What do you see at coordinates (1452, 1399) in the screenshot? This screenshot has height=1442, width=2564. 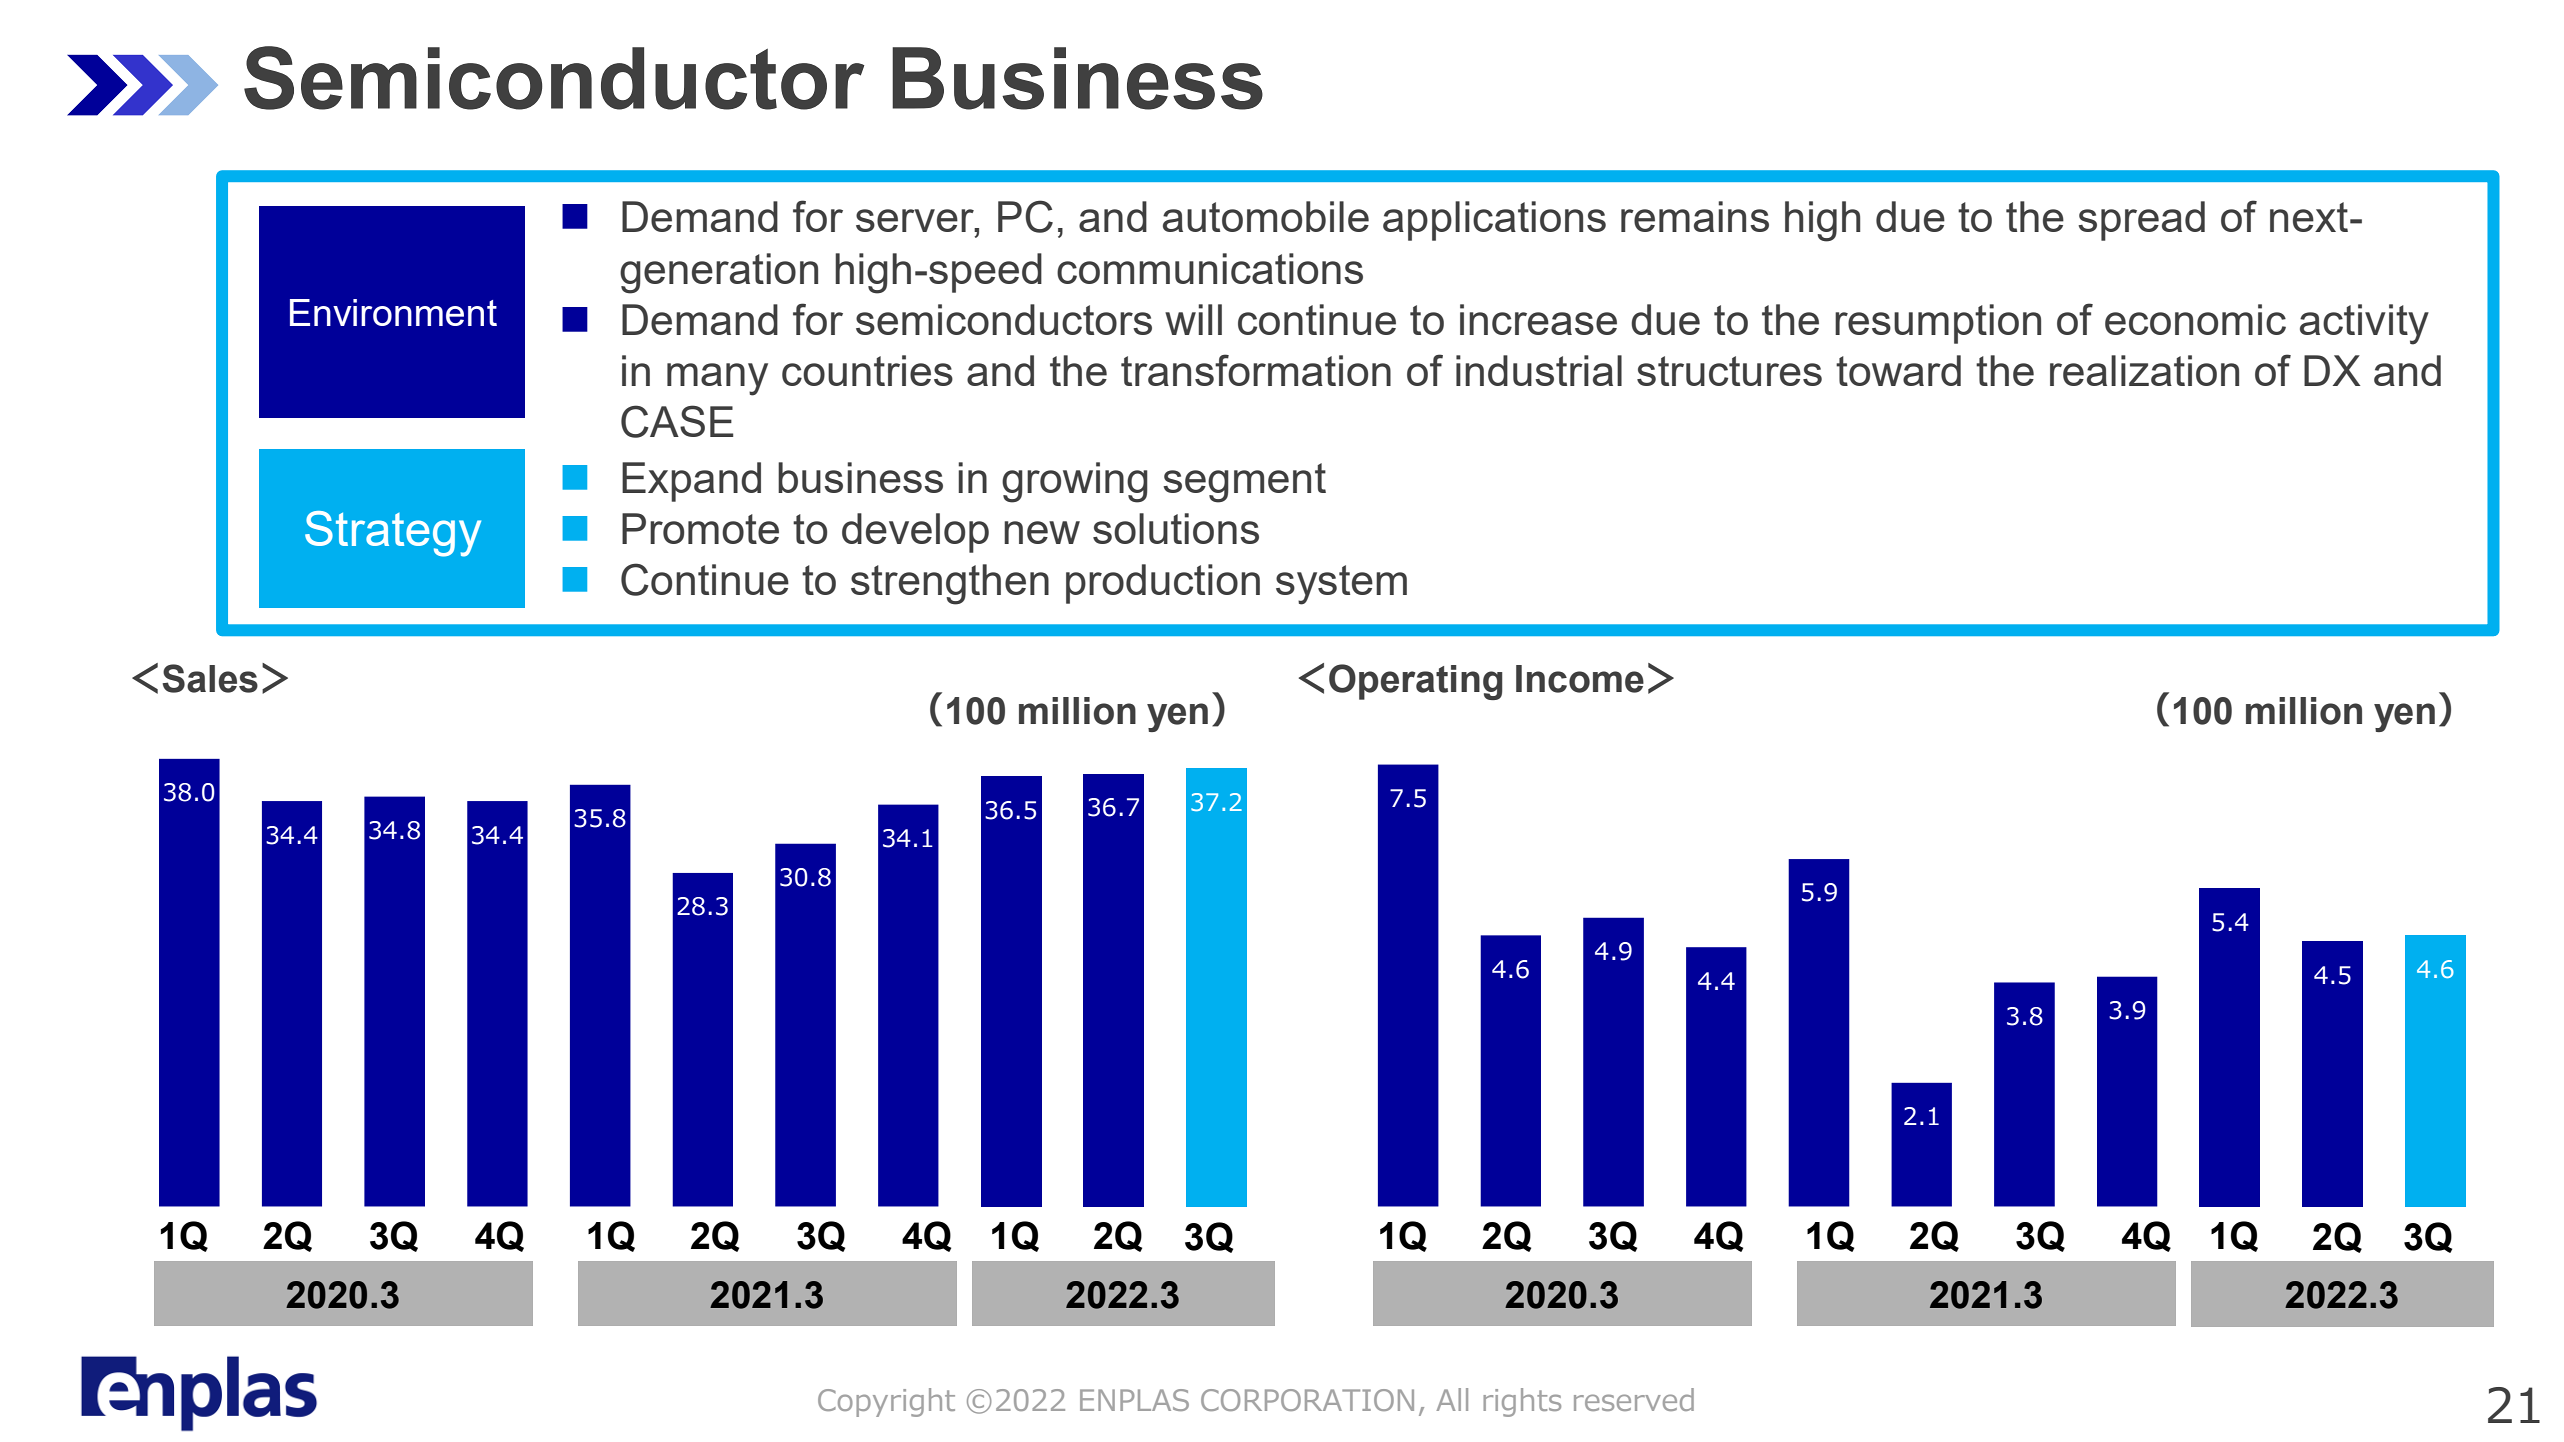 I see `All` at bounding box center [1452, 1399].
